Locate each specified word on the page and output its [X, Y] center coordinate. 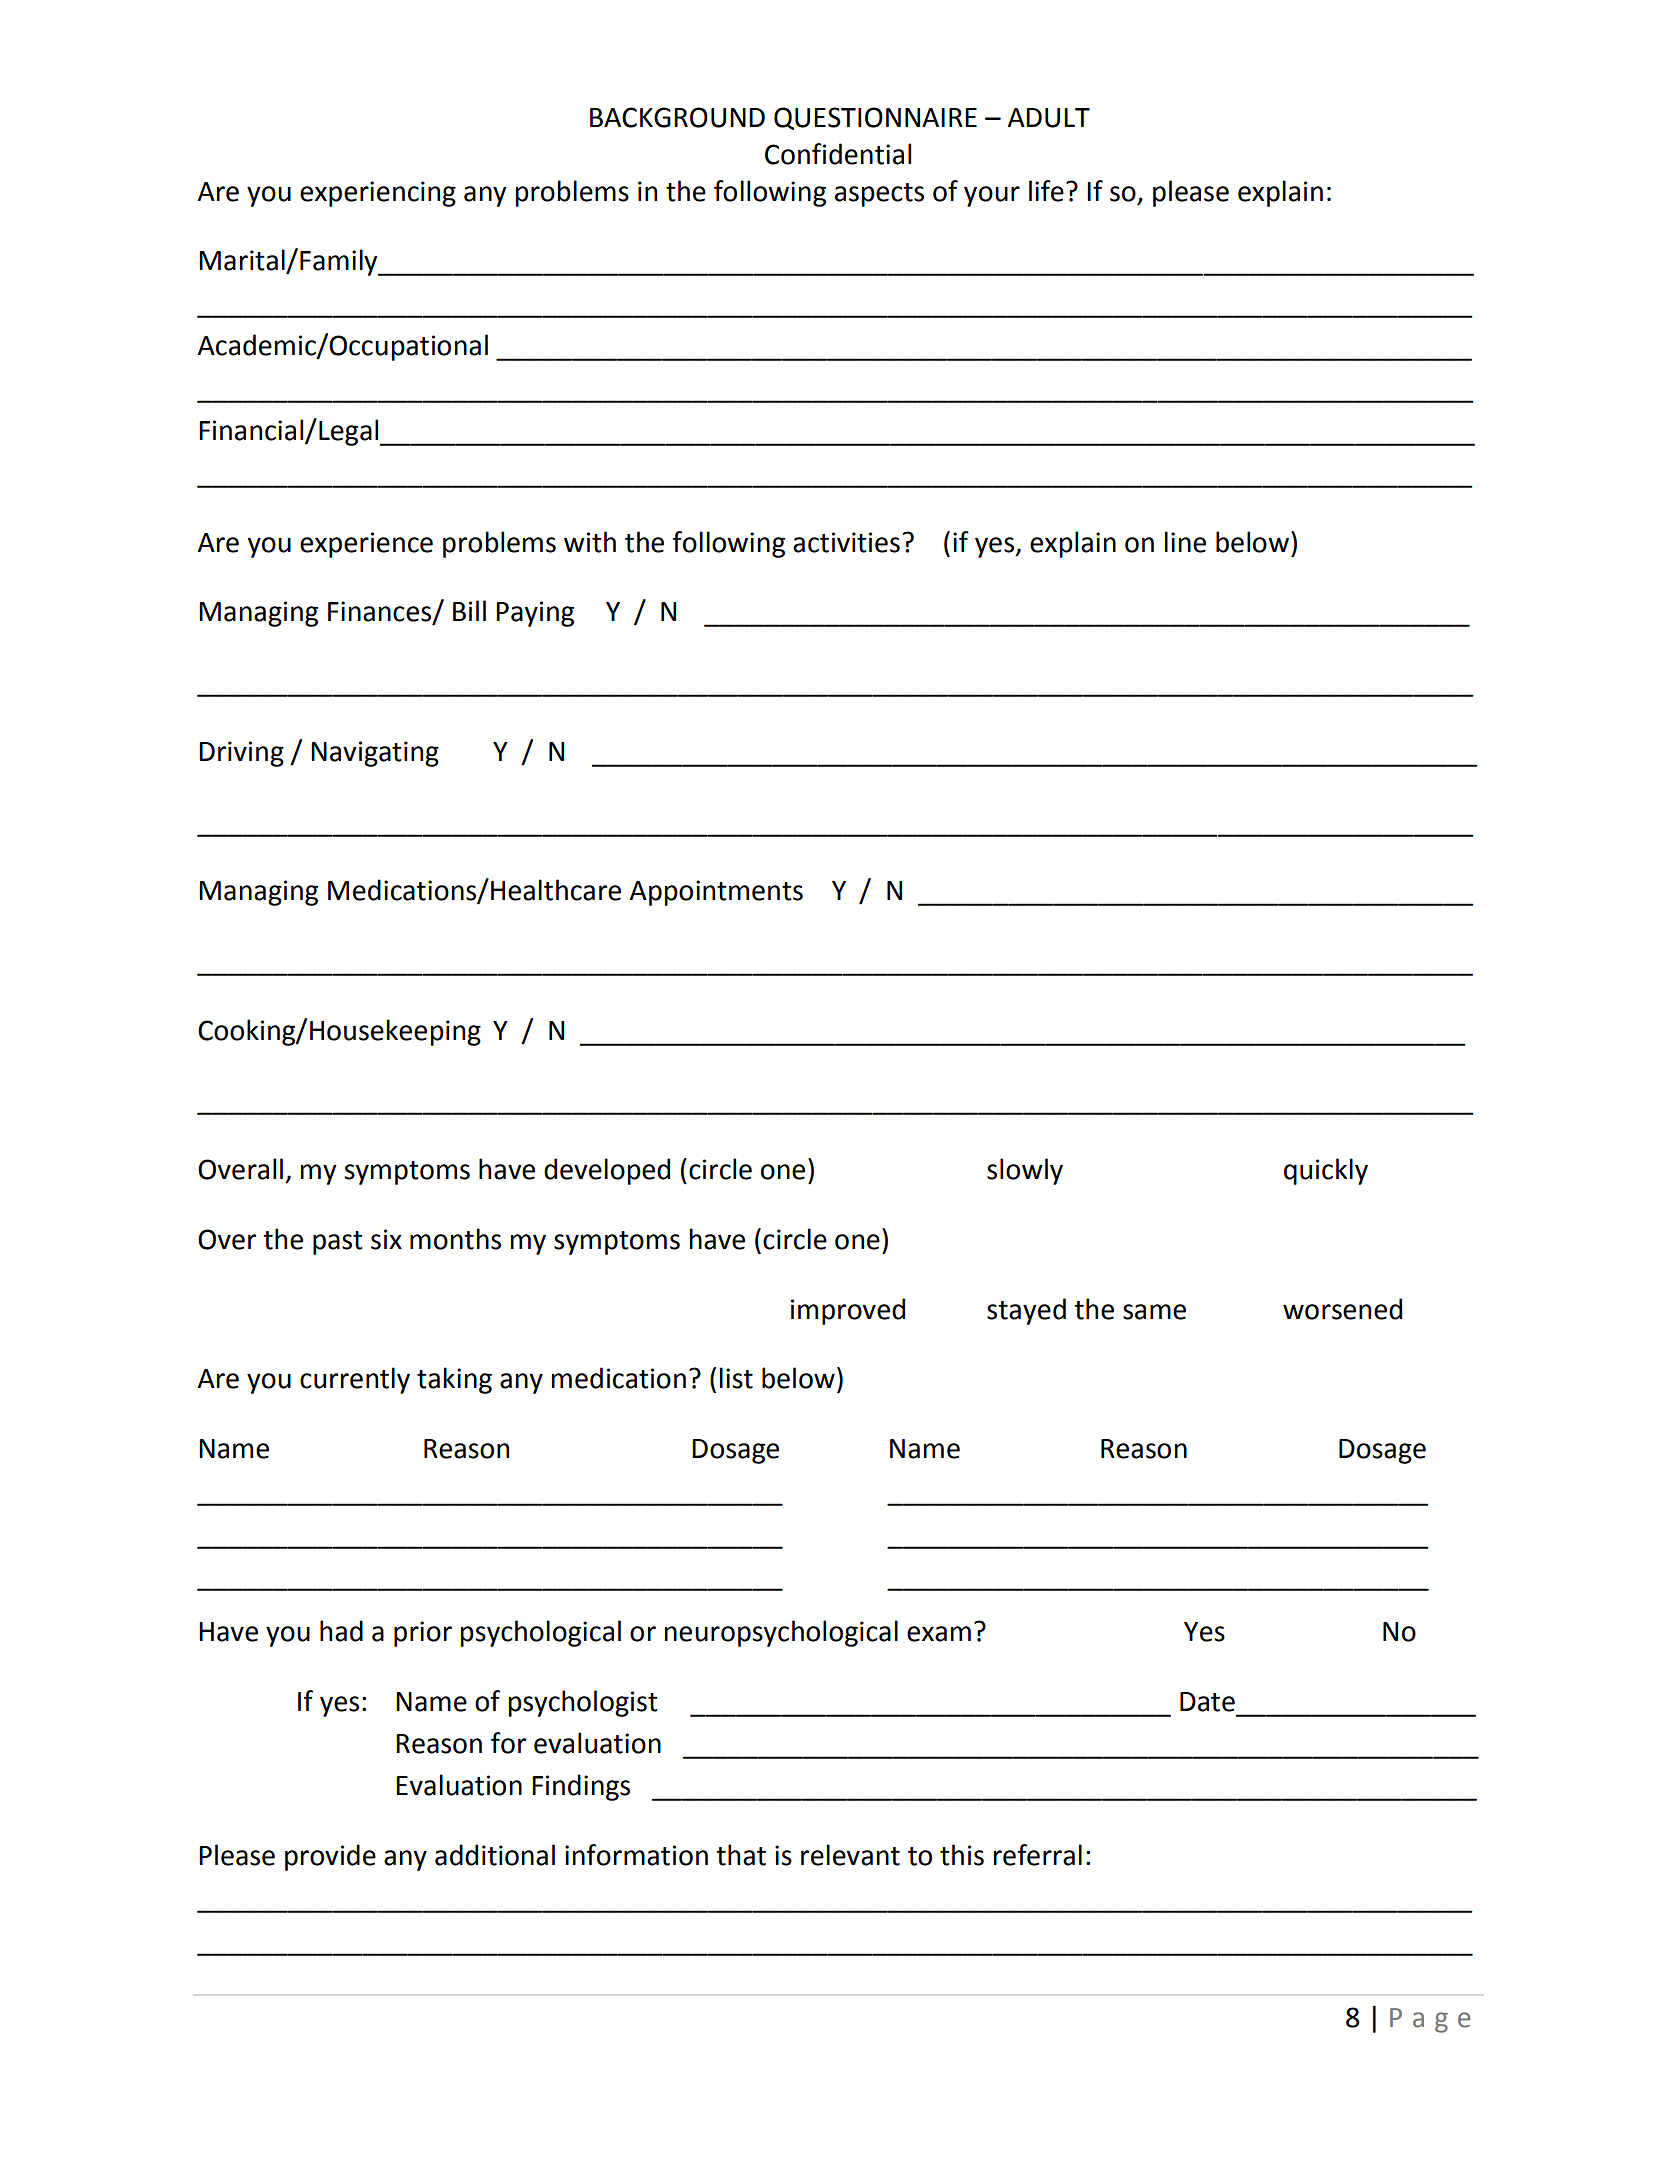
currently [355, 1380]
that [741, 1855]
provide [330, 1857]
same [1154, 1312]
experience [366, 545]
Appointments [716, 893]
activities [846, 542]
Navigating [375, 754]
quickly [1326, 1171]
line [1185, 542]
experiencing [378, 194]
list [736, 1378]
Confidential [838, 154]
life [1046, 191]
